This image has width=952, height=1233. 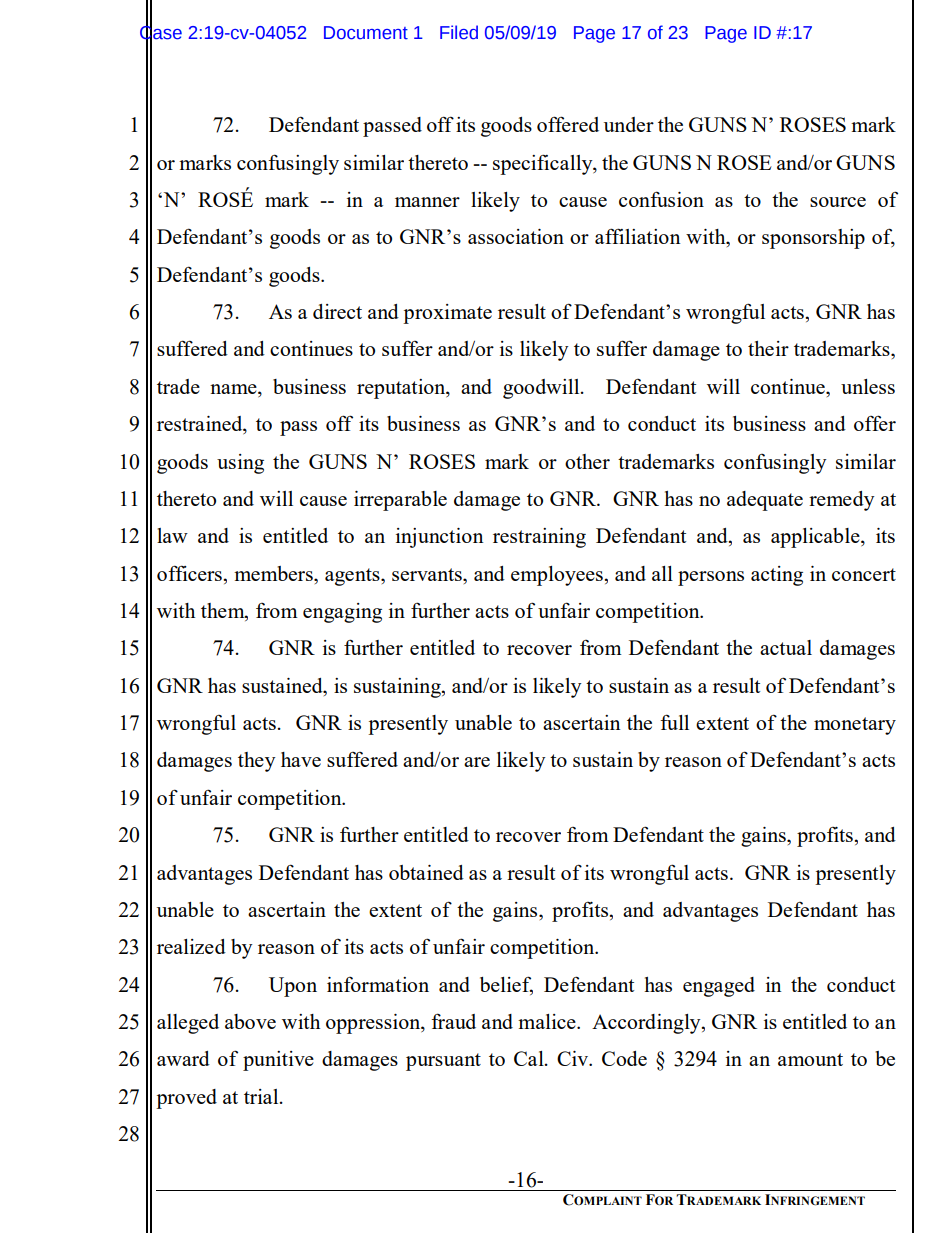 What do you see at coordinates (768, 348) in the image?
I see `their` at bounding box center [768, 348].
